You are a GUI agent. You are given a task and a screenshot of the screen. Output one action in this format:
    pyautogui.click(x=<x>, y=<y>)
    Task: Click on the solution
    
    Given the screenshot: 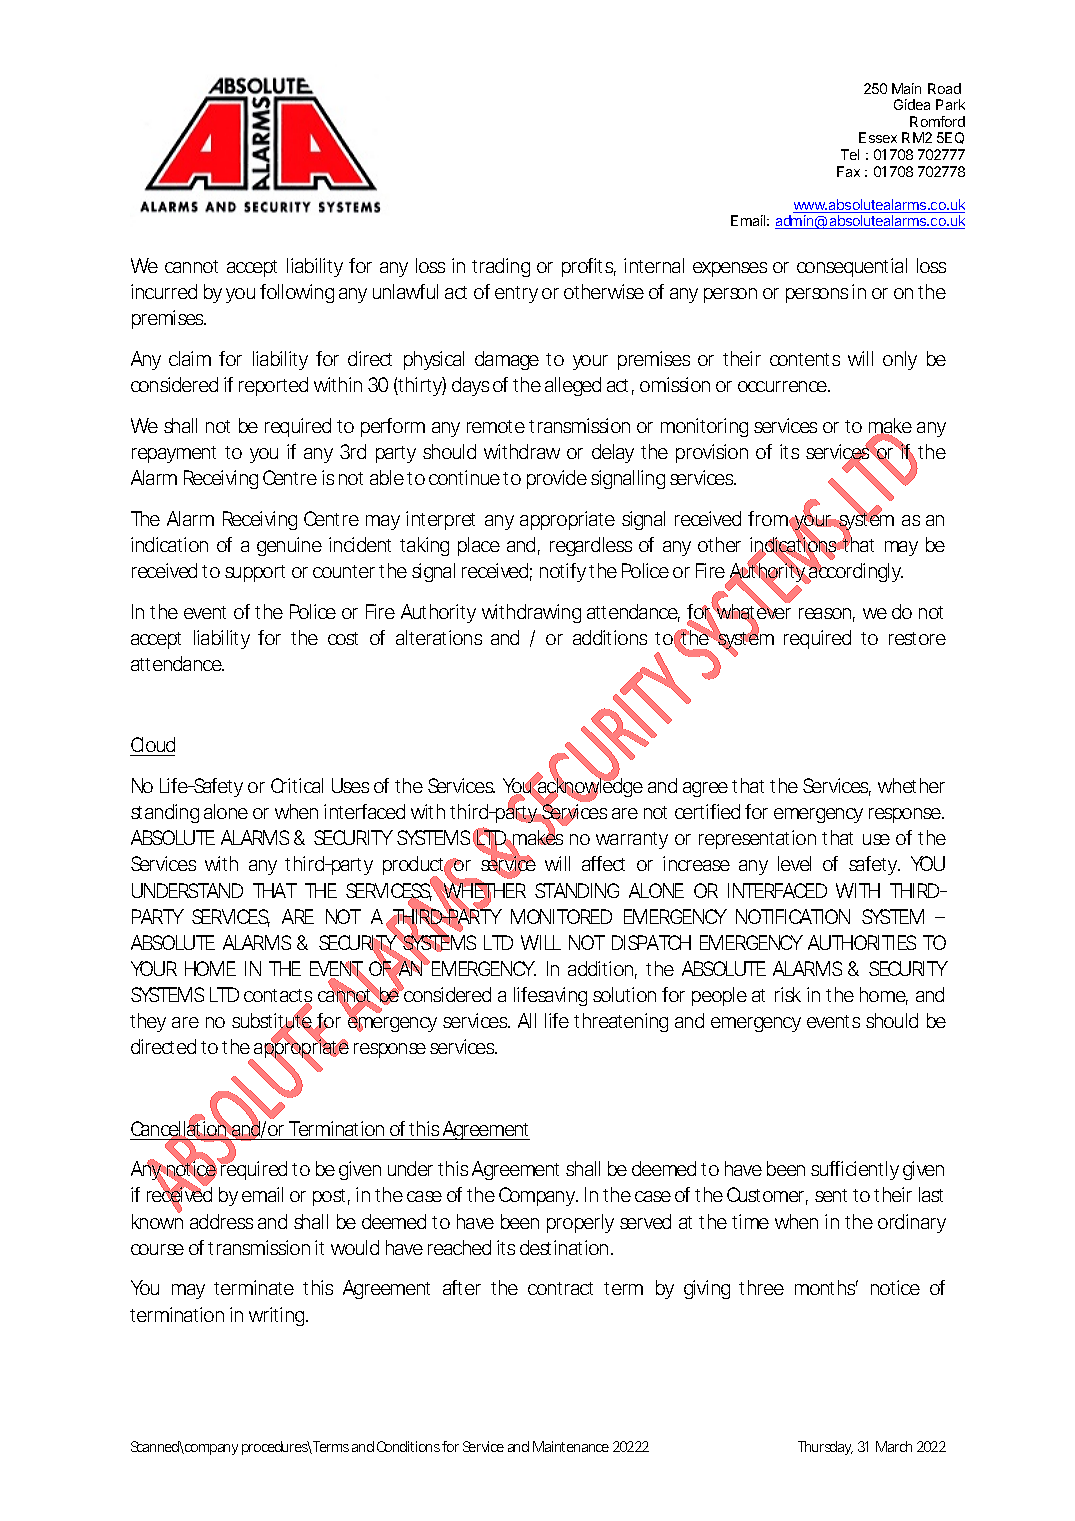 What is the action you would take?
    pyautogui.click(x=624, y=994)
